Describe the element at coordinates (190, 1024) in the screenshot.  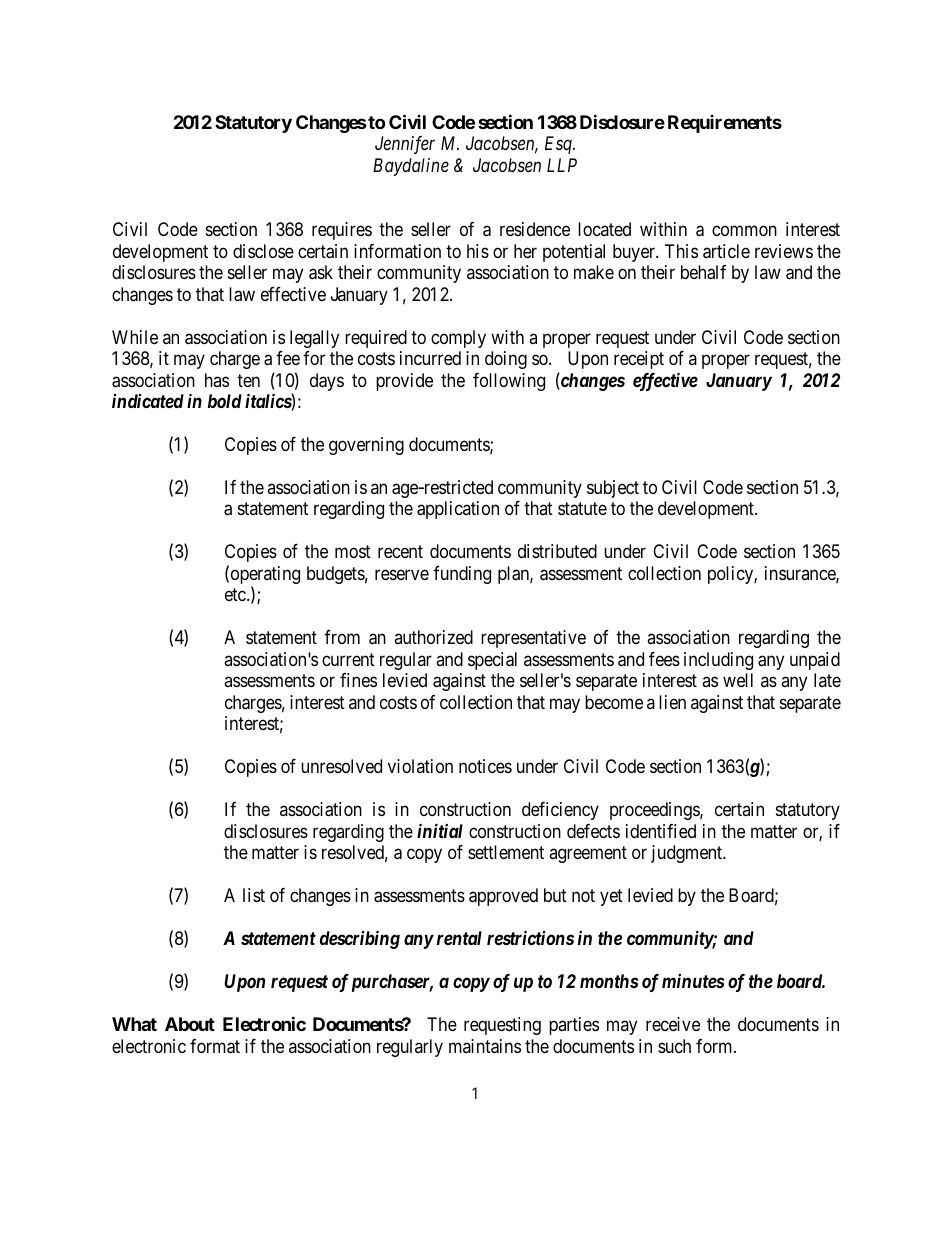
I see `About` at that location.
